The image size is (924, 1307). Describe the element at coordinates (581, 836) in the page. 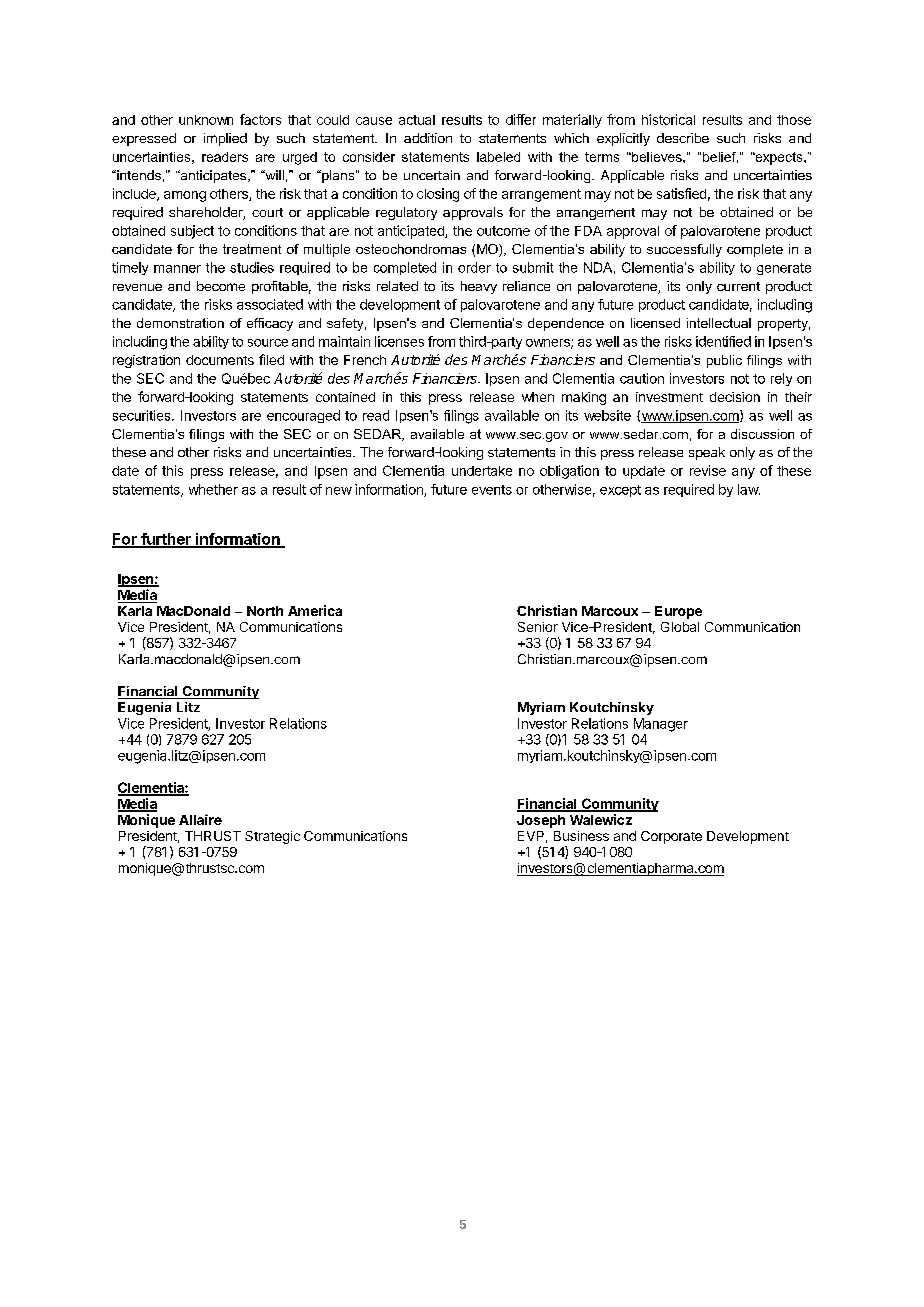

I see `Business` at that location.
